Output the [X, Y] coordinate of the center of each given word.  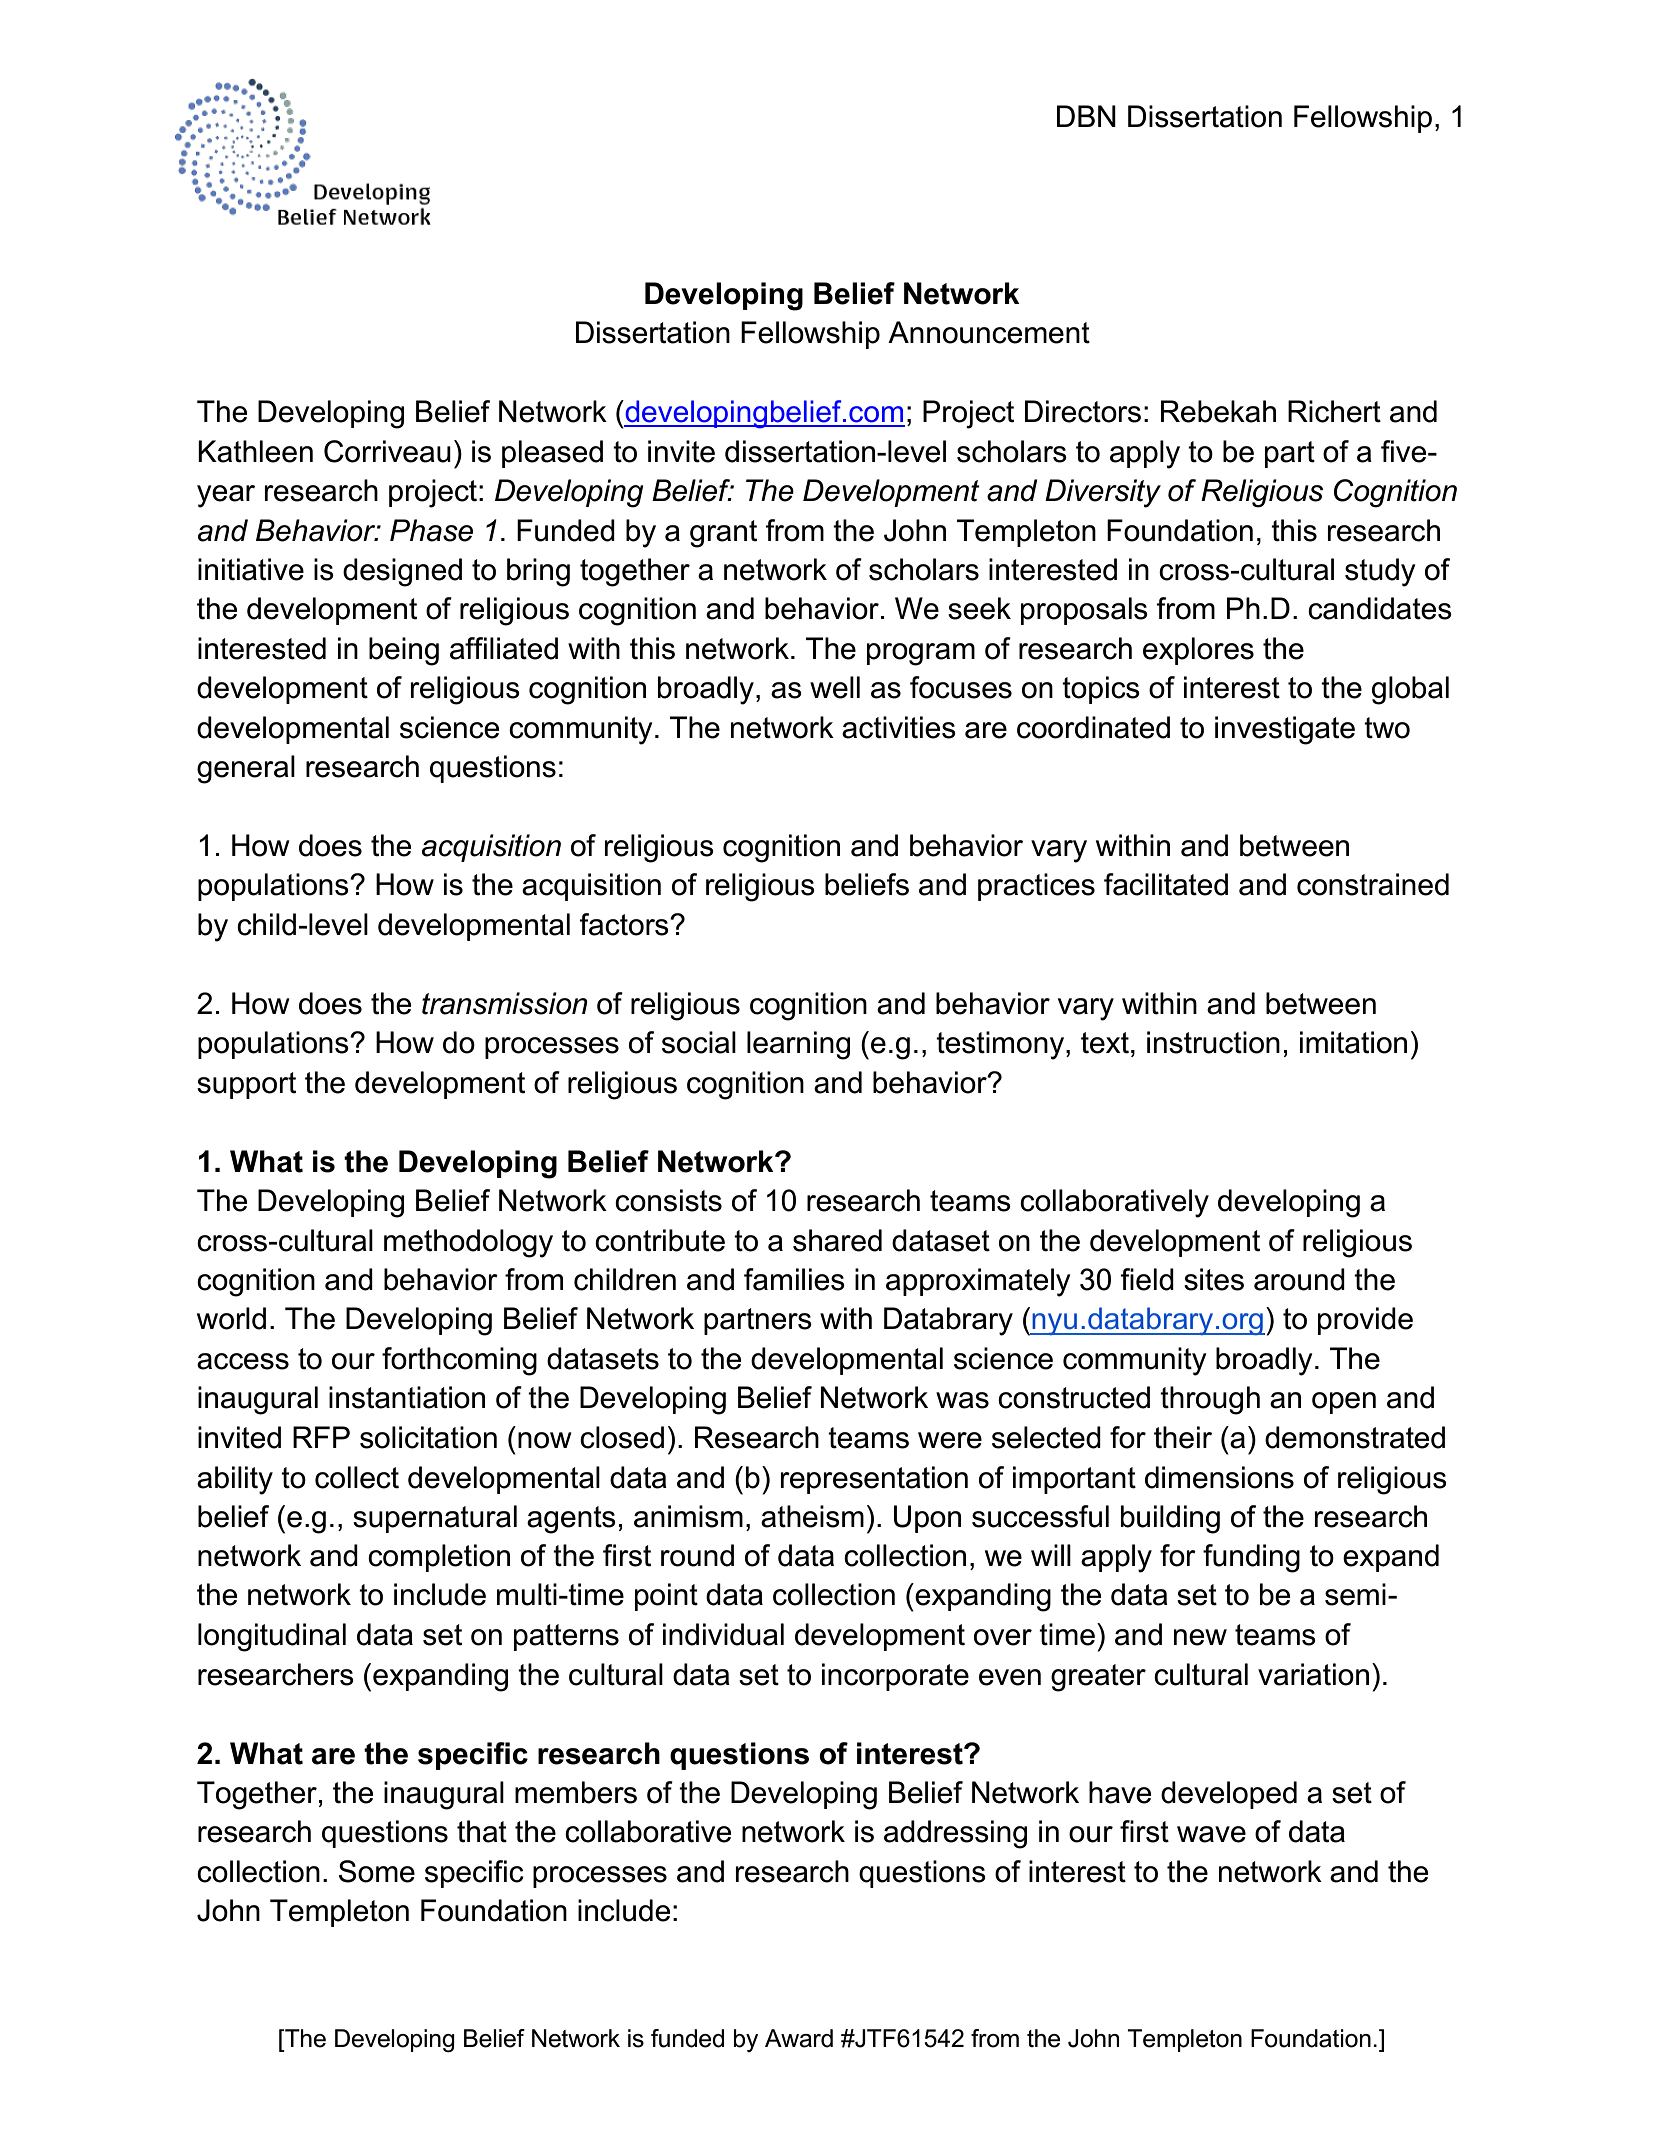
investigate [1285, 730]
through [1210, 1400]
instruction [1213, 1042]
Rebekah [1218, 411]
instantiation [407, 1397]
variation [1313, 1674]
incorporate [895, 1677]
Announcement [989, 332]
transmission [505, 1003]
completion [439, 1558]
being [404, 651]
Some [377, 1871]
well [835, 687]
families [794, 1279]
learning [798, 1045]
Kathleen [255, 451]
